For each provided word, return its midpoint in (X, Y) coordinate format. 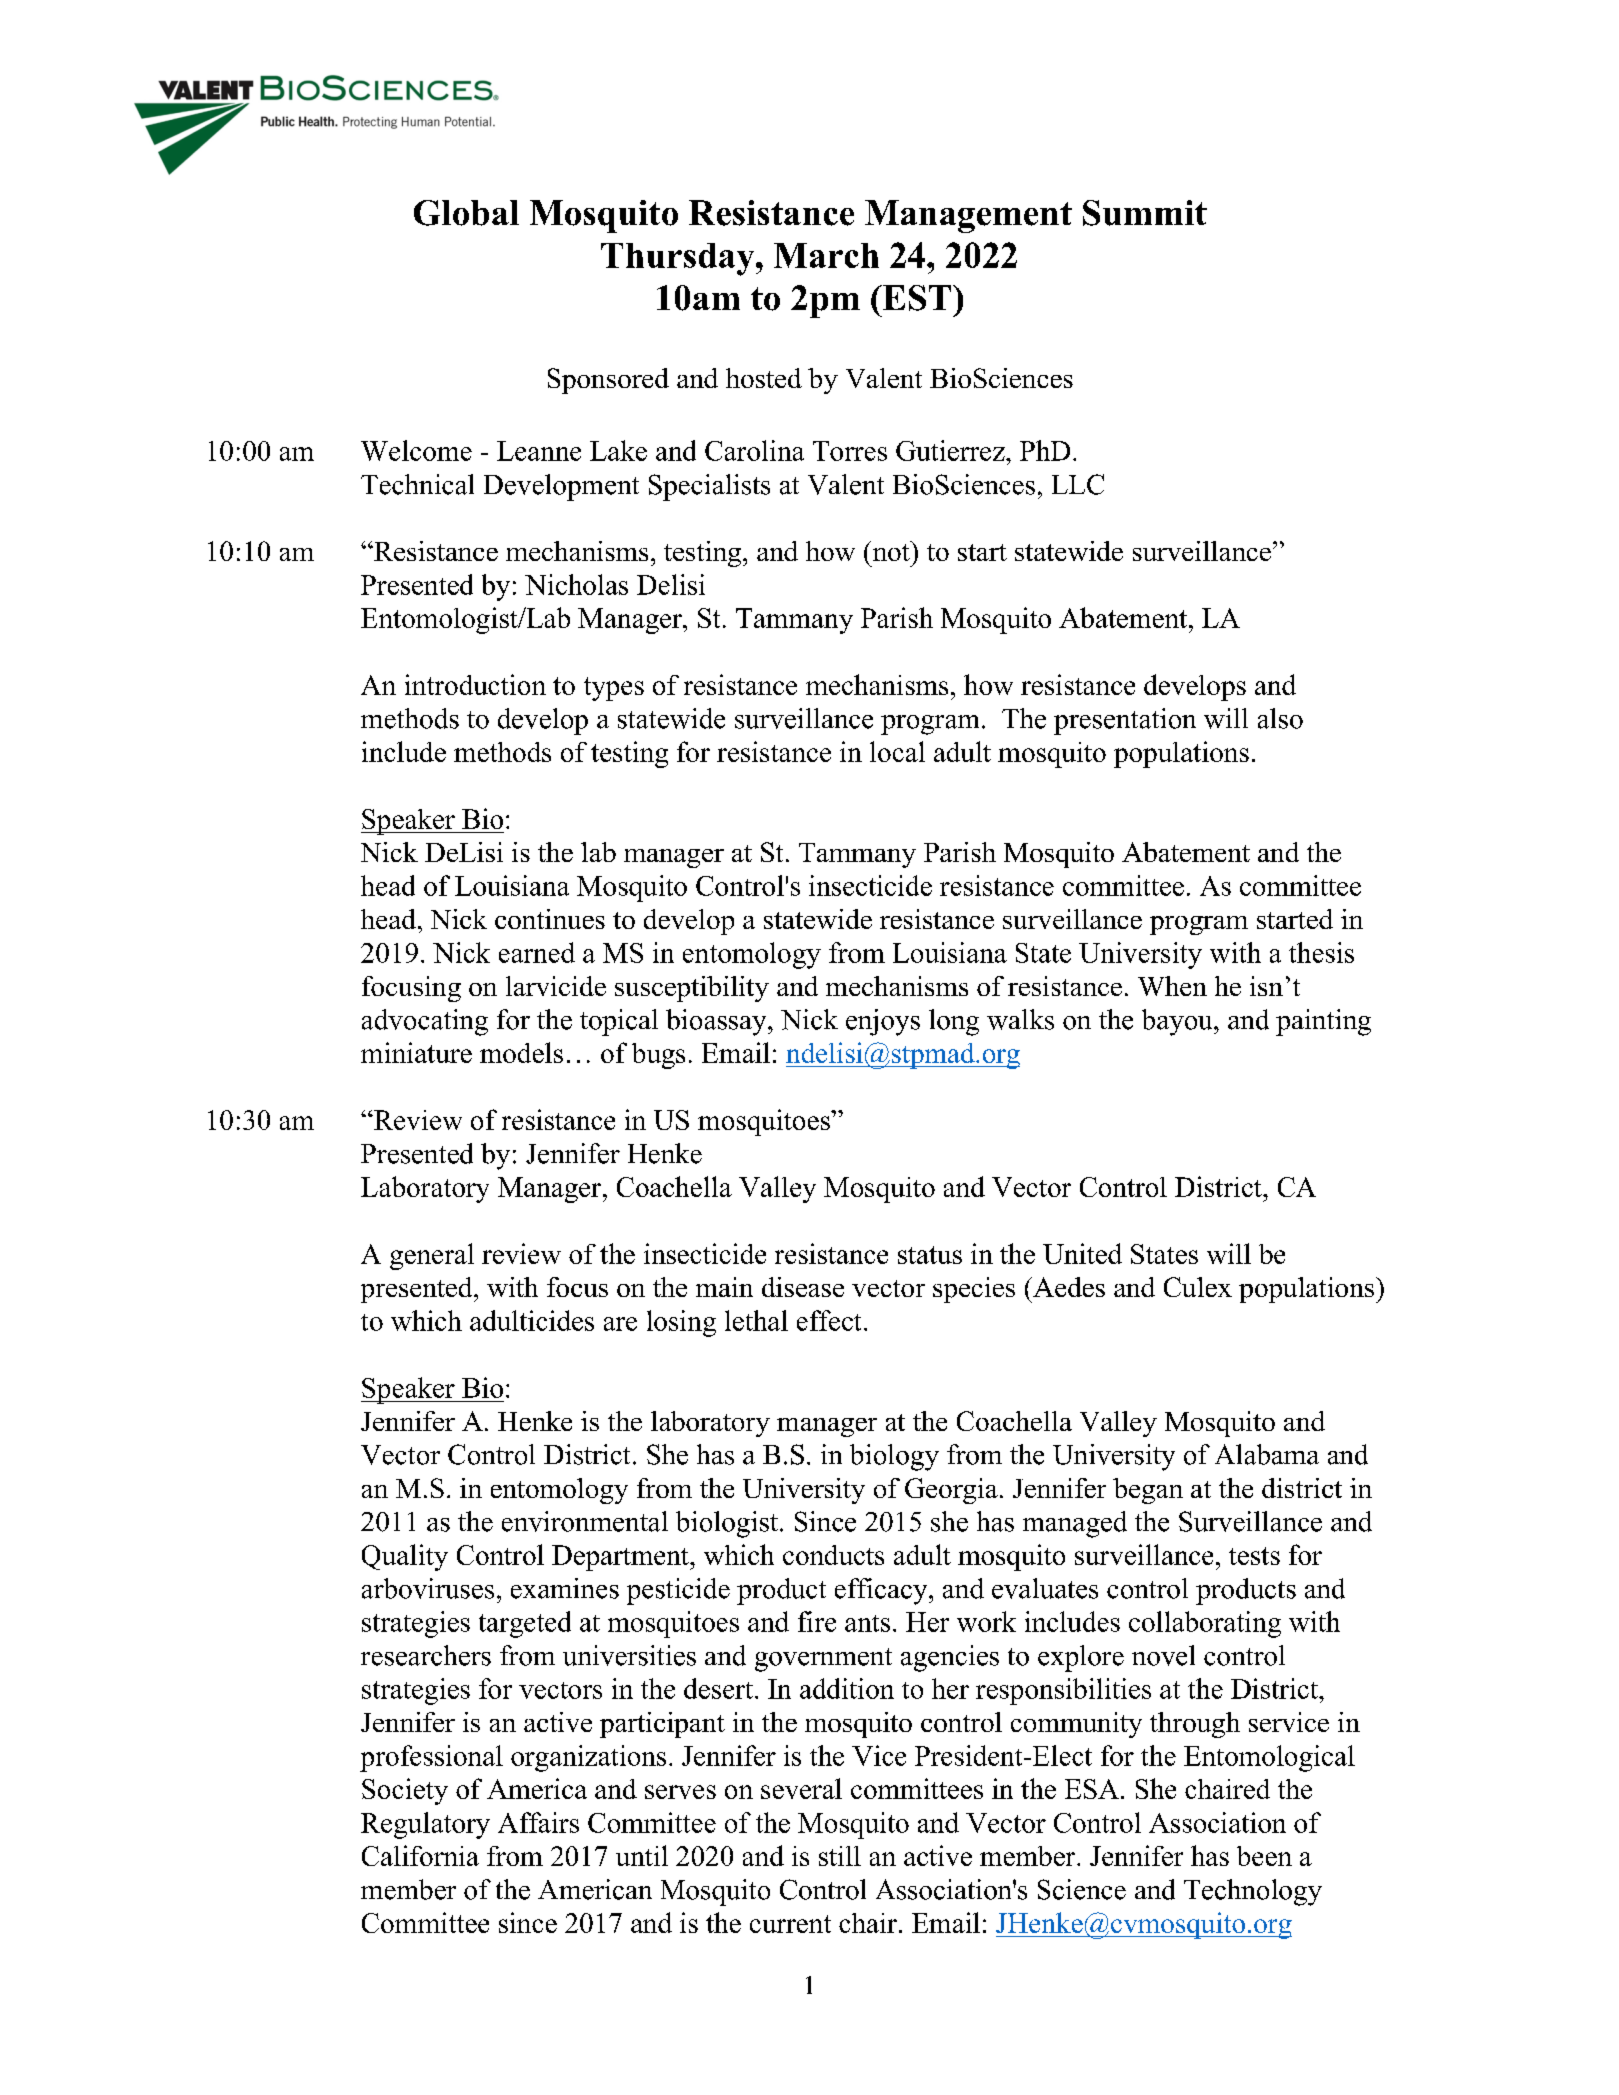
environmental (585, 1521)
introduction (475, 684)
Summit (1145, 213)
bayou (1178, 1022)
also (1280, 718)
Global (466, 213)
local (897, 751)
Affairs (538, 1822)
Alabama (1267, 1454)
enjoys (883, 1022)
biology (894, 1457)
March (826, 255)
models (521, 1052)
